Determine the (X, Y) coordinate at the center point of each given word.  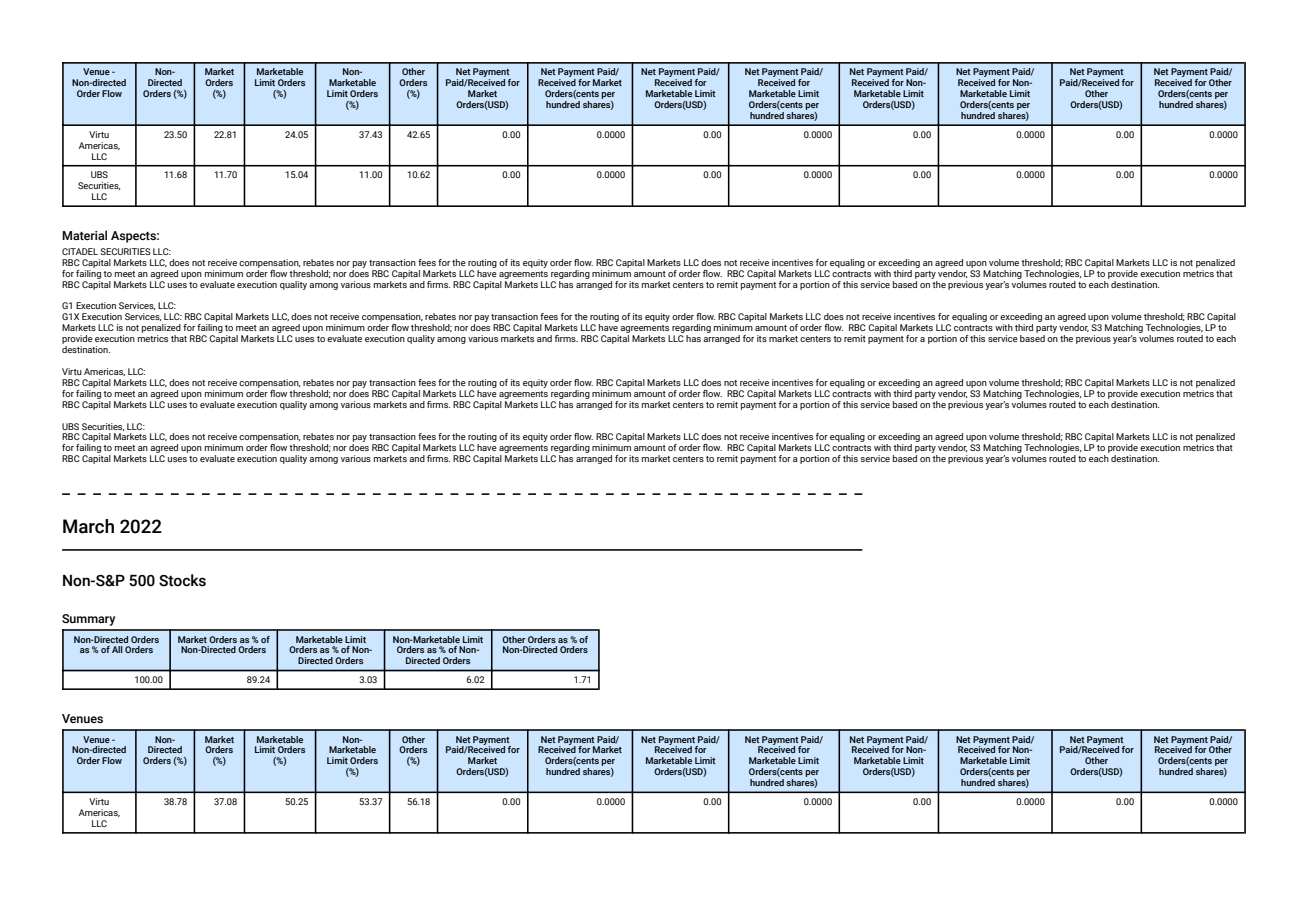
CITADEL (80, 251)
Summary (88, 620)
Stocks (182, 580)
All (117, 649)
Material (84, 235)
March (88, 526)
